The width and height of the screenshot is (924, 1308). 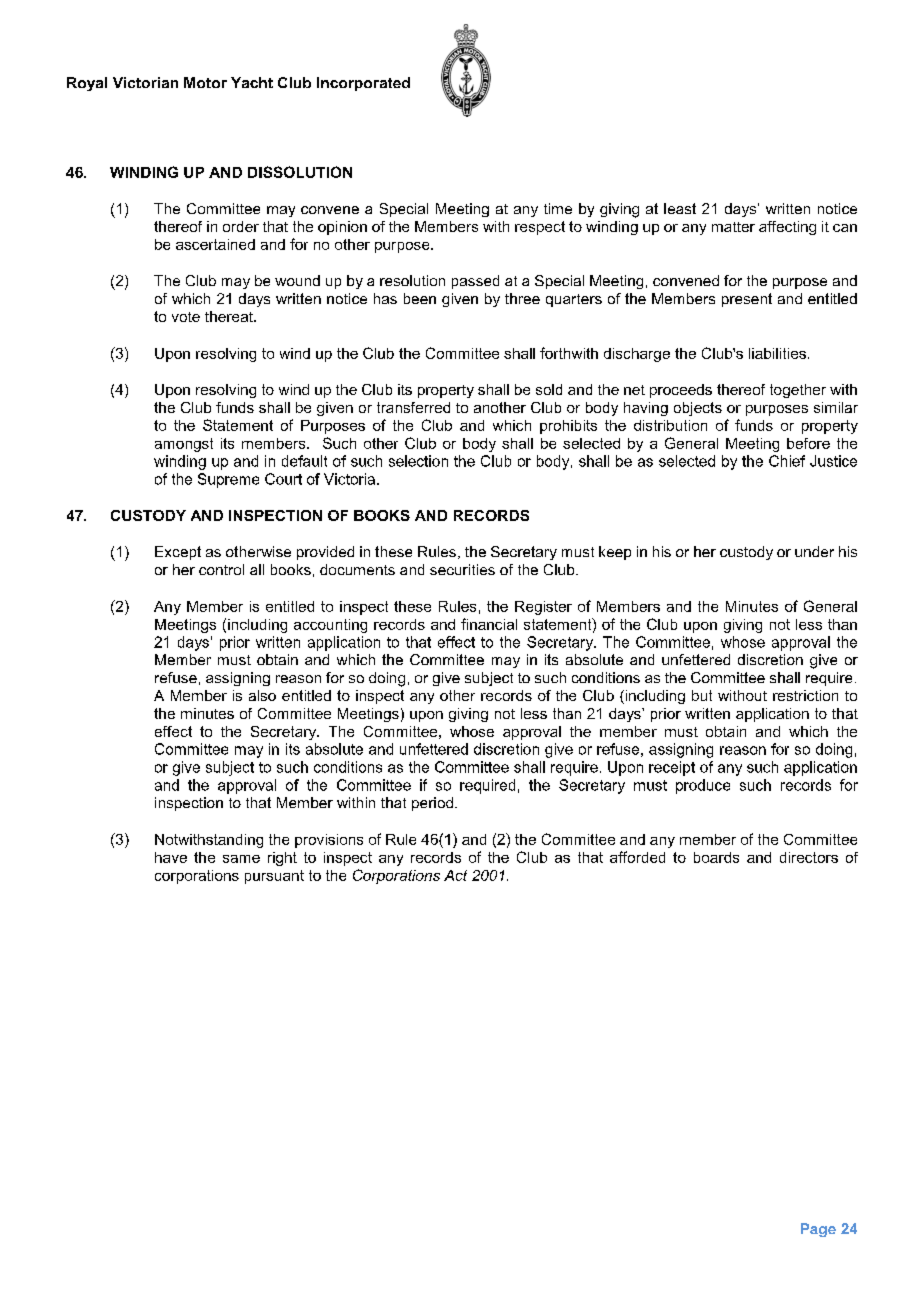 I want to click on Motor, so click(x=205, y=82).
